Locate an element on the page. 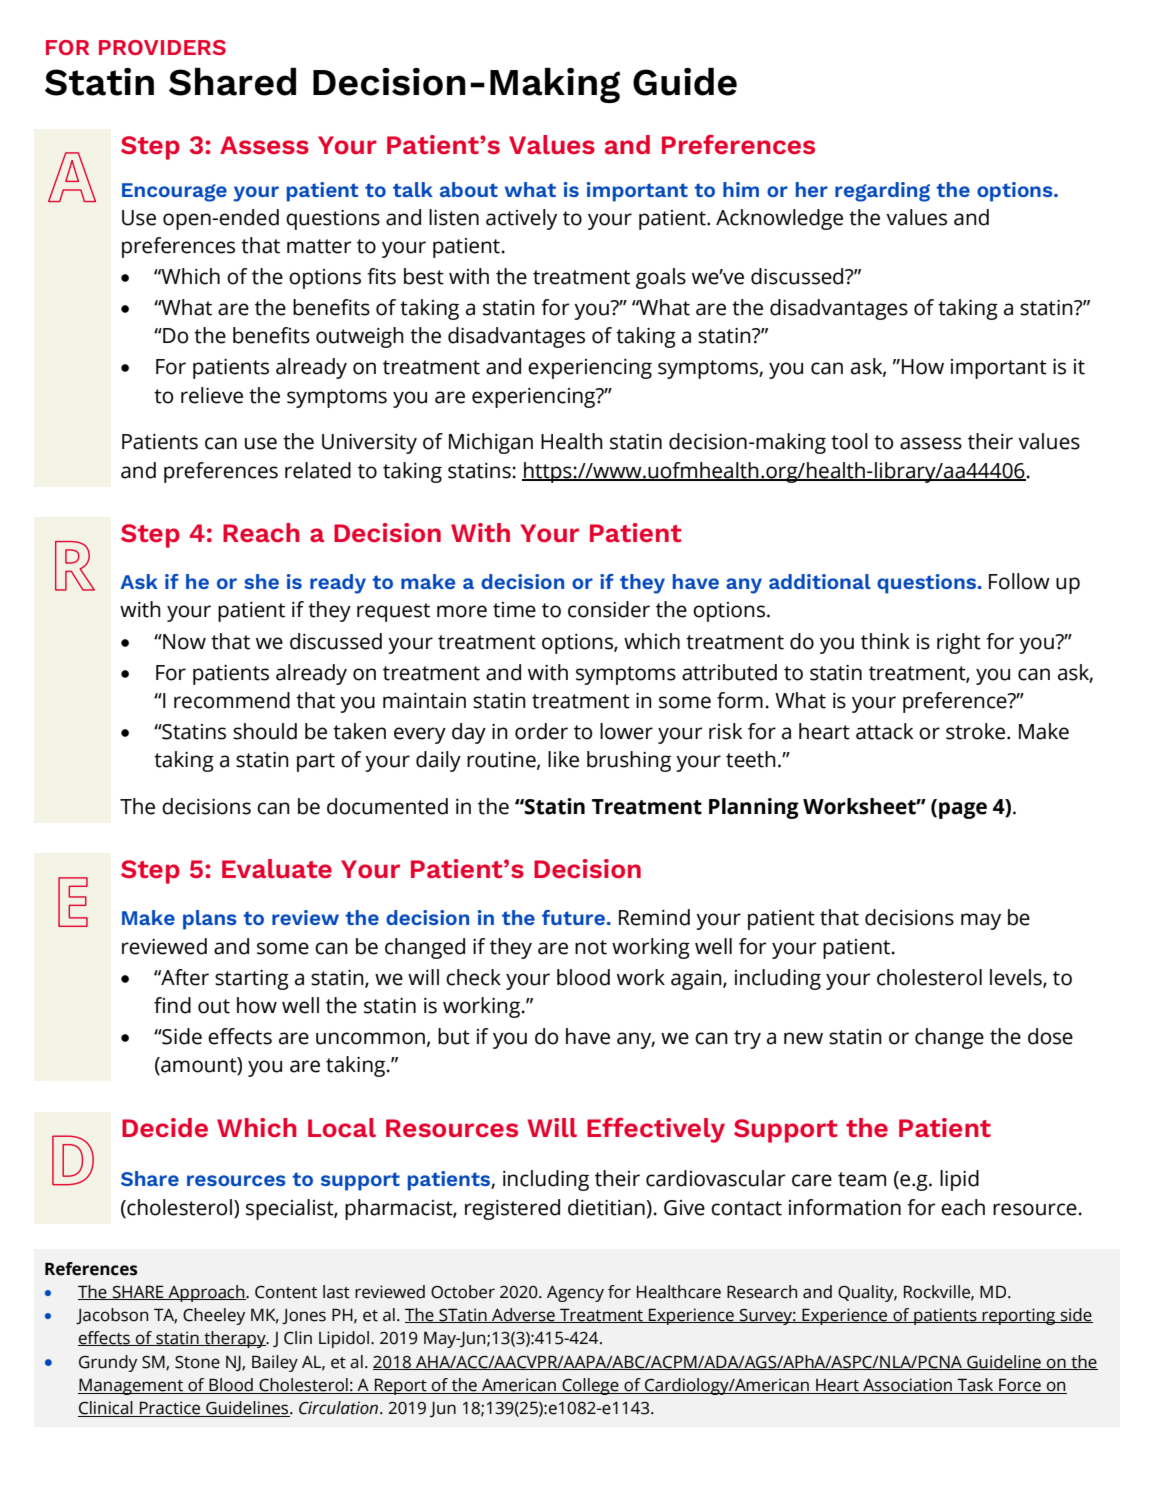  Stone is located at coordinates (197, 1362).
